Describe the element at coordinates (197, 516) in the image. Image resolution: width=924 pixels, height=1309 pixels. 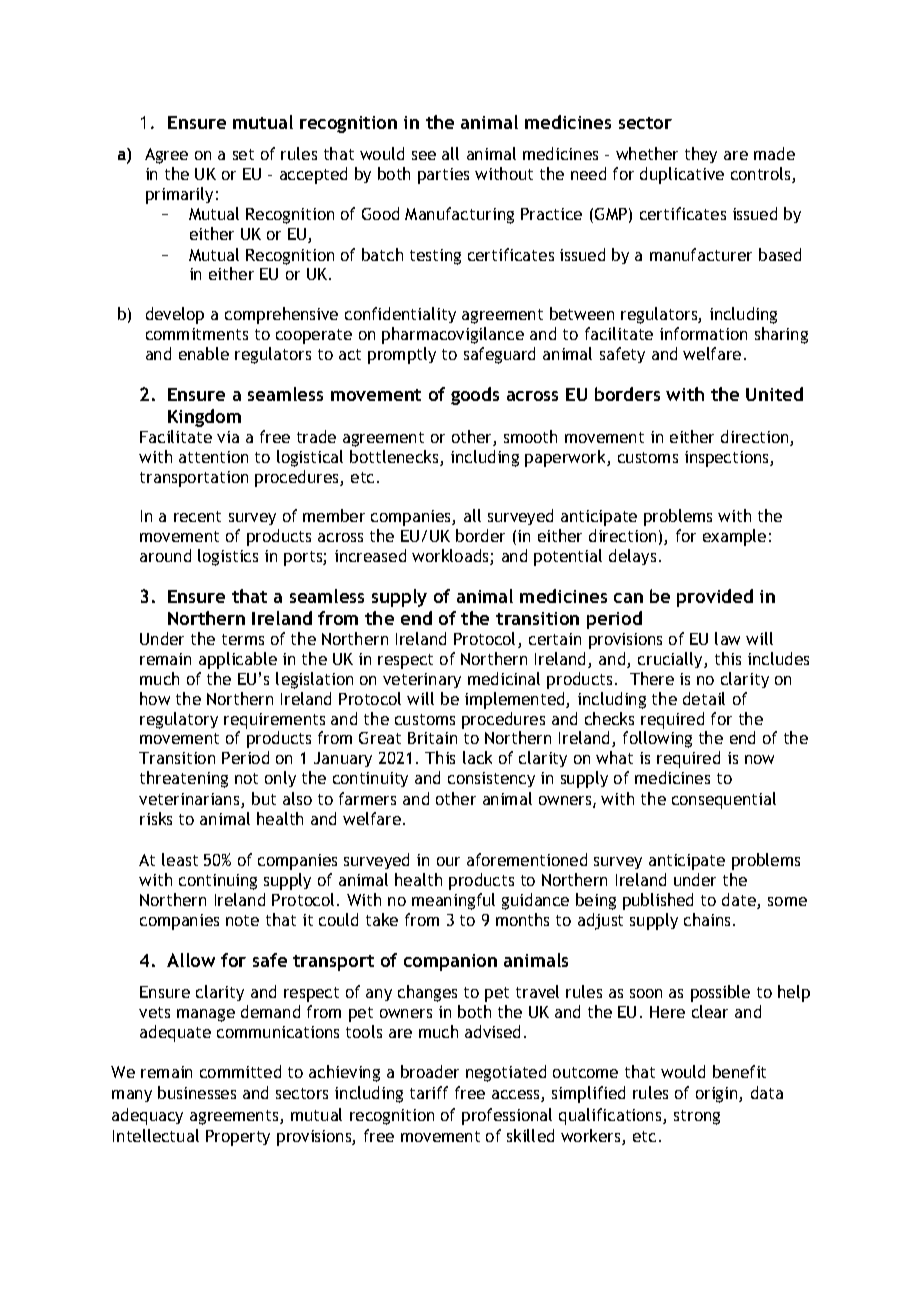
I see `recent` at that location.
